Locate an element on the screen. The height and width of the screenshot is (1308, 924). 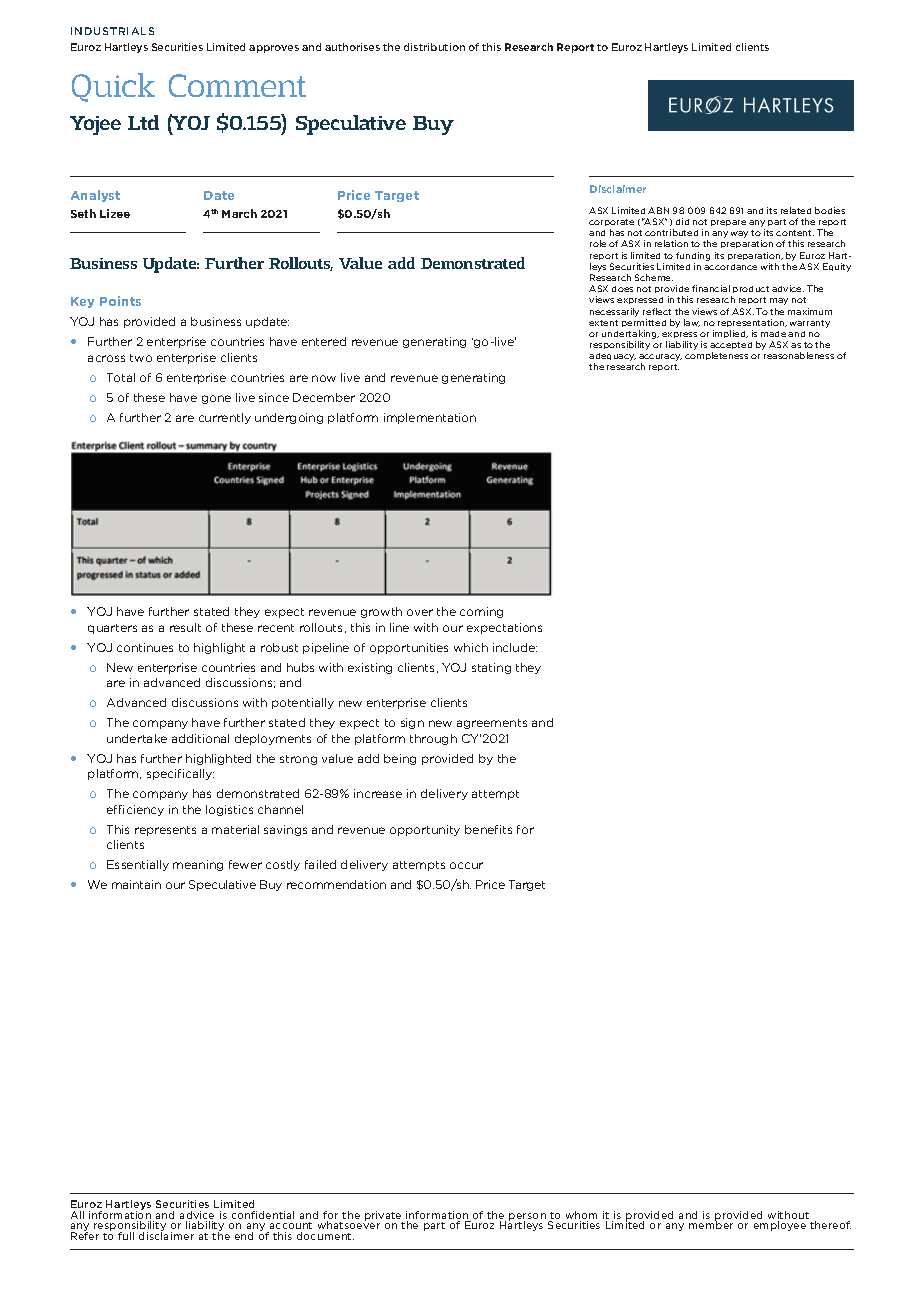
person is located at coordinates (527, 1218).
